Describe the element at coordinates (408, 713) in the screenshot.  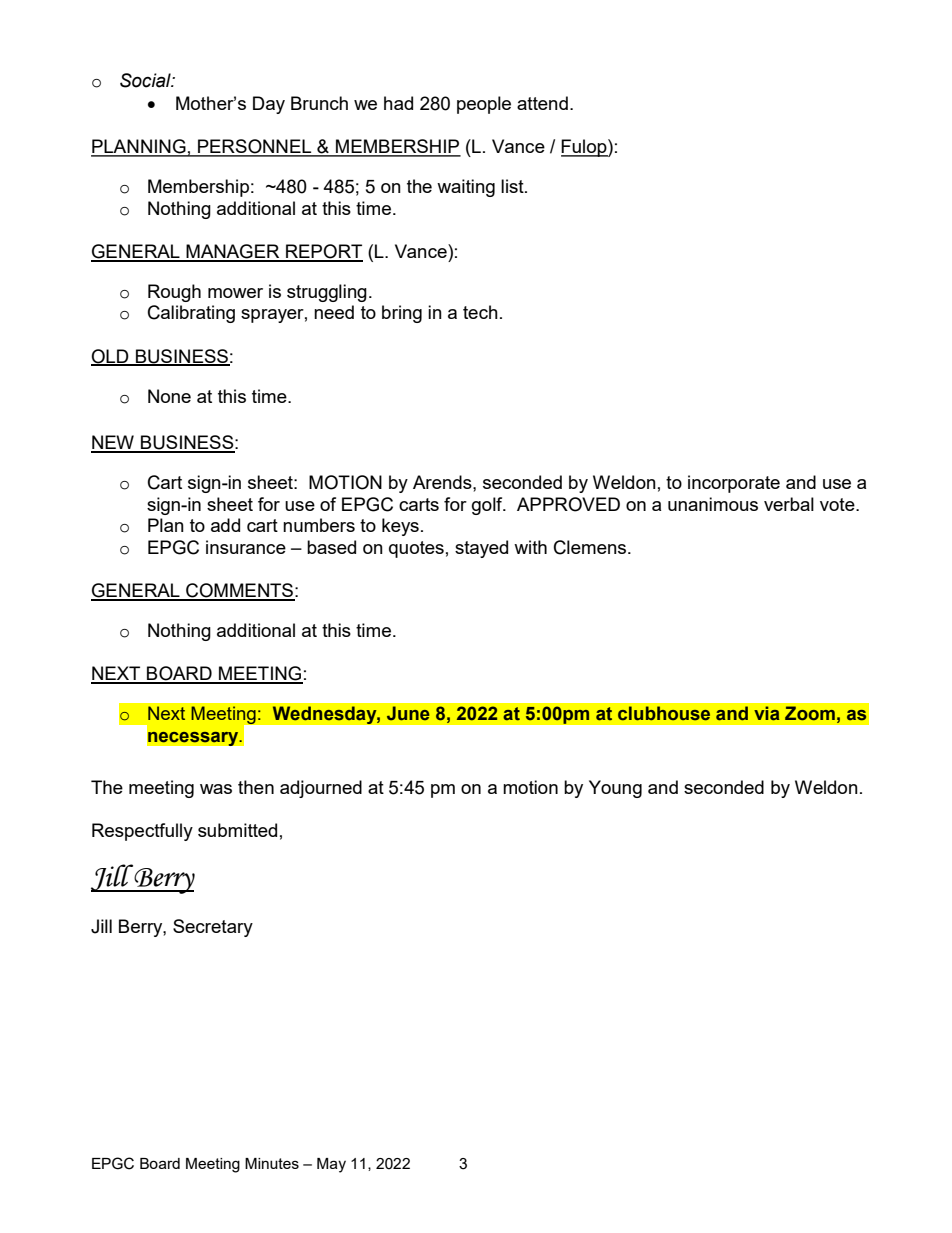
I see `June` at that location.
